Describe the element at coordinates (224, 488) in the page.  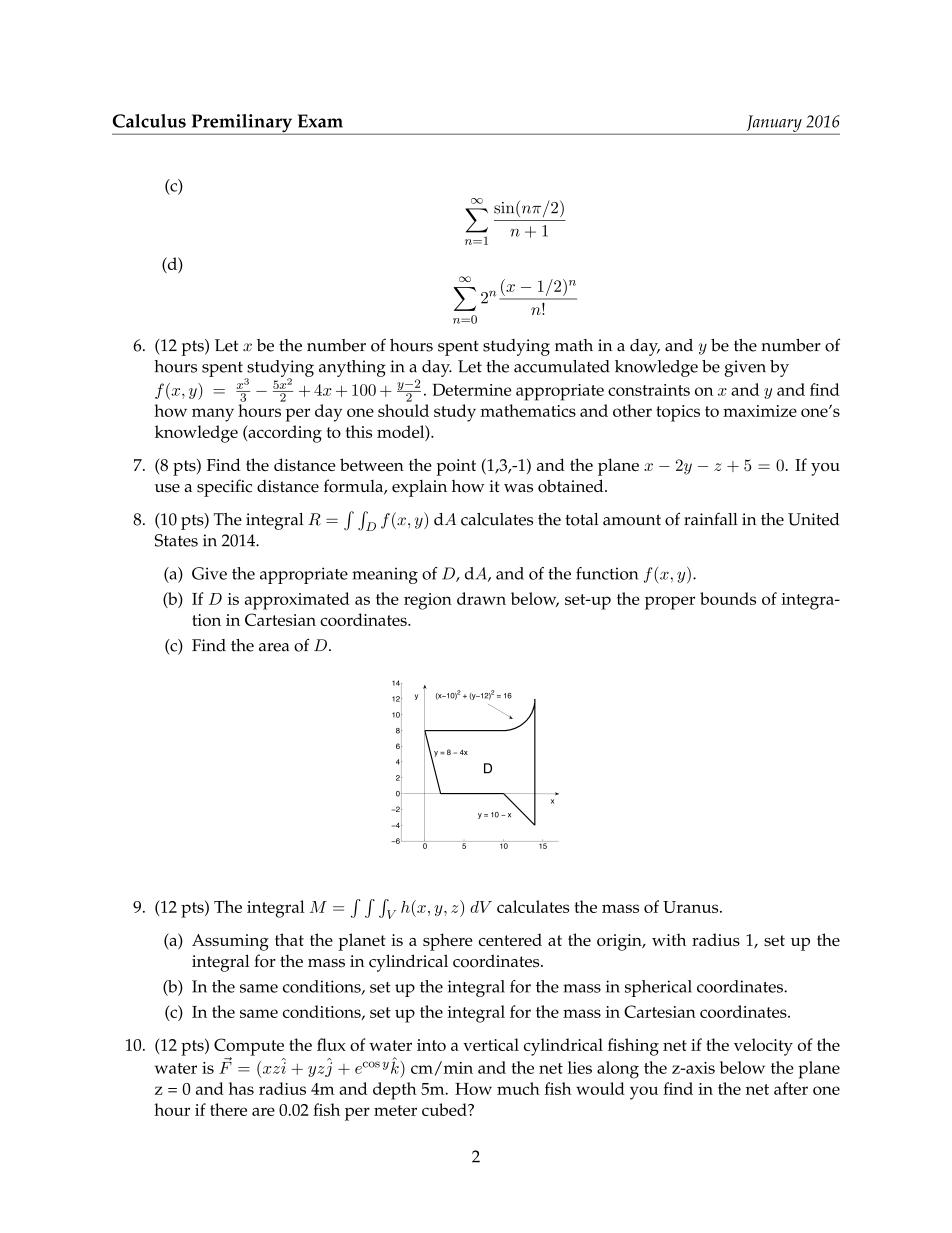
I see `specific` at that location.
